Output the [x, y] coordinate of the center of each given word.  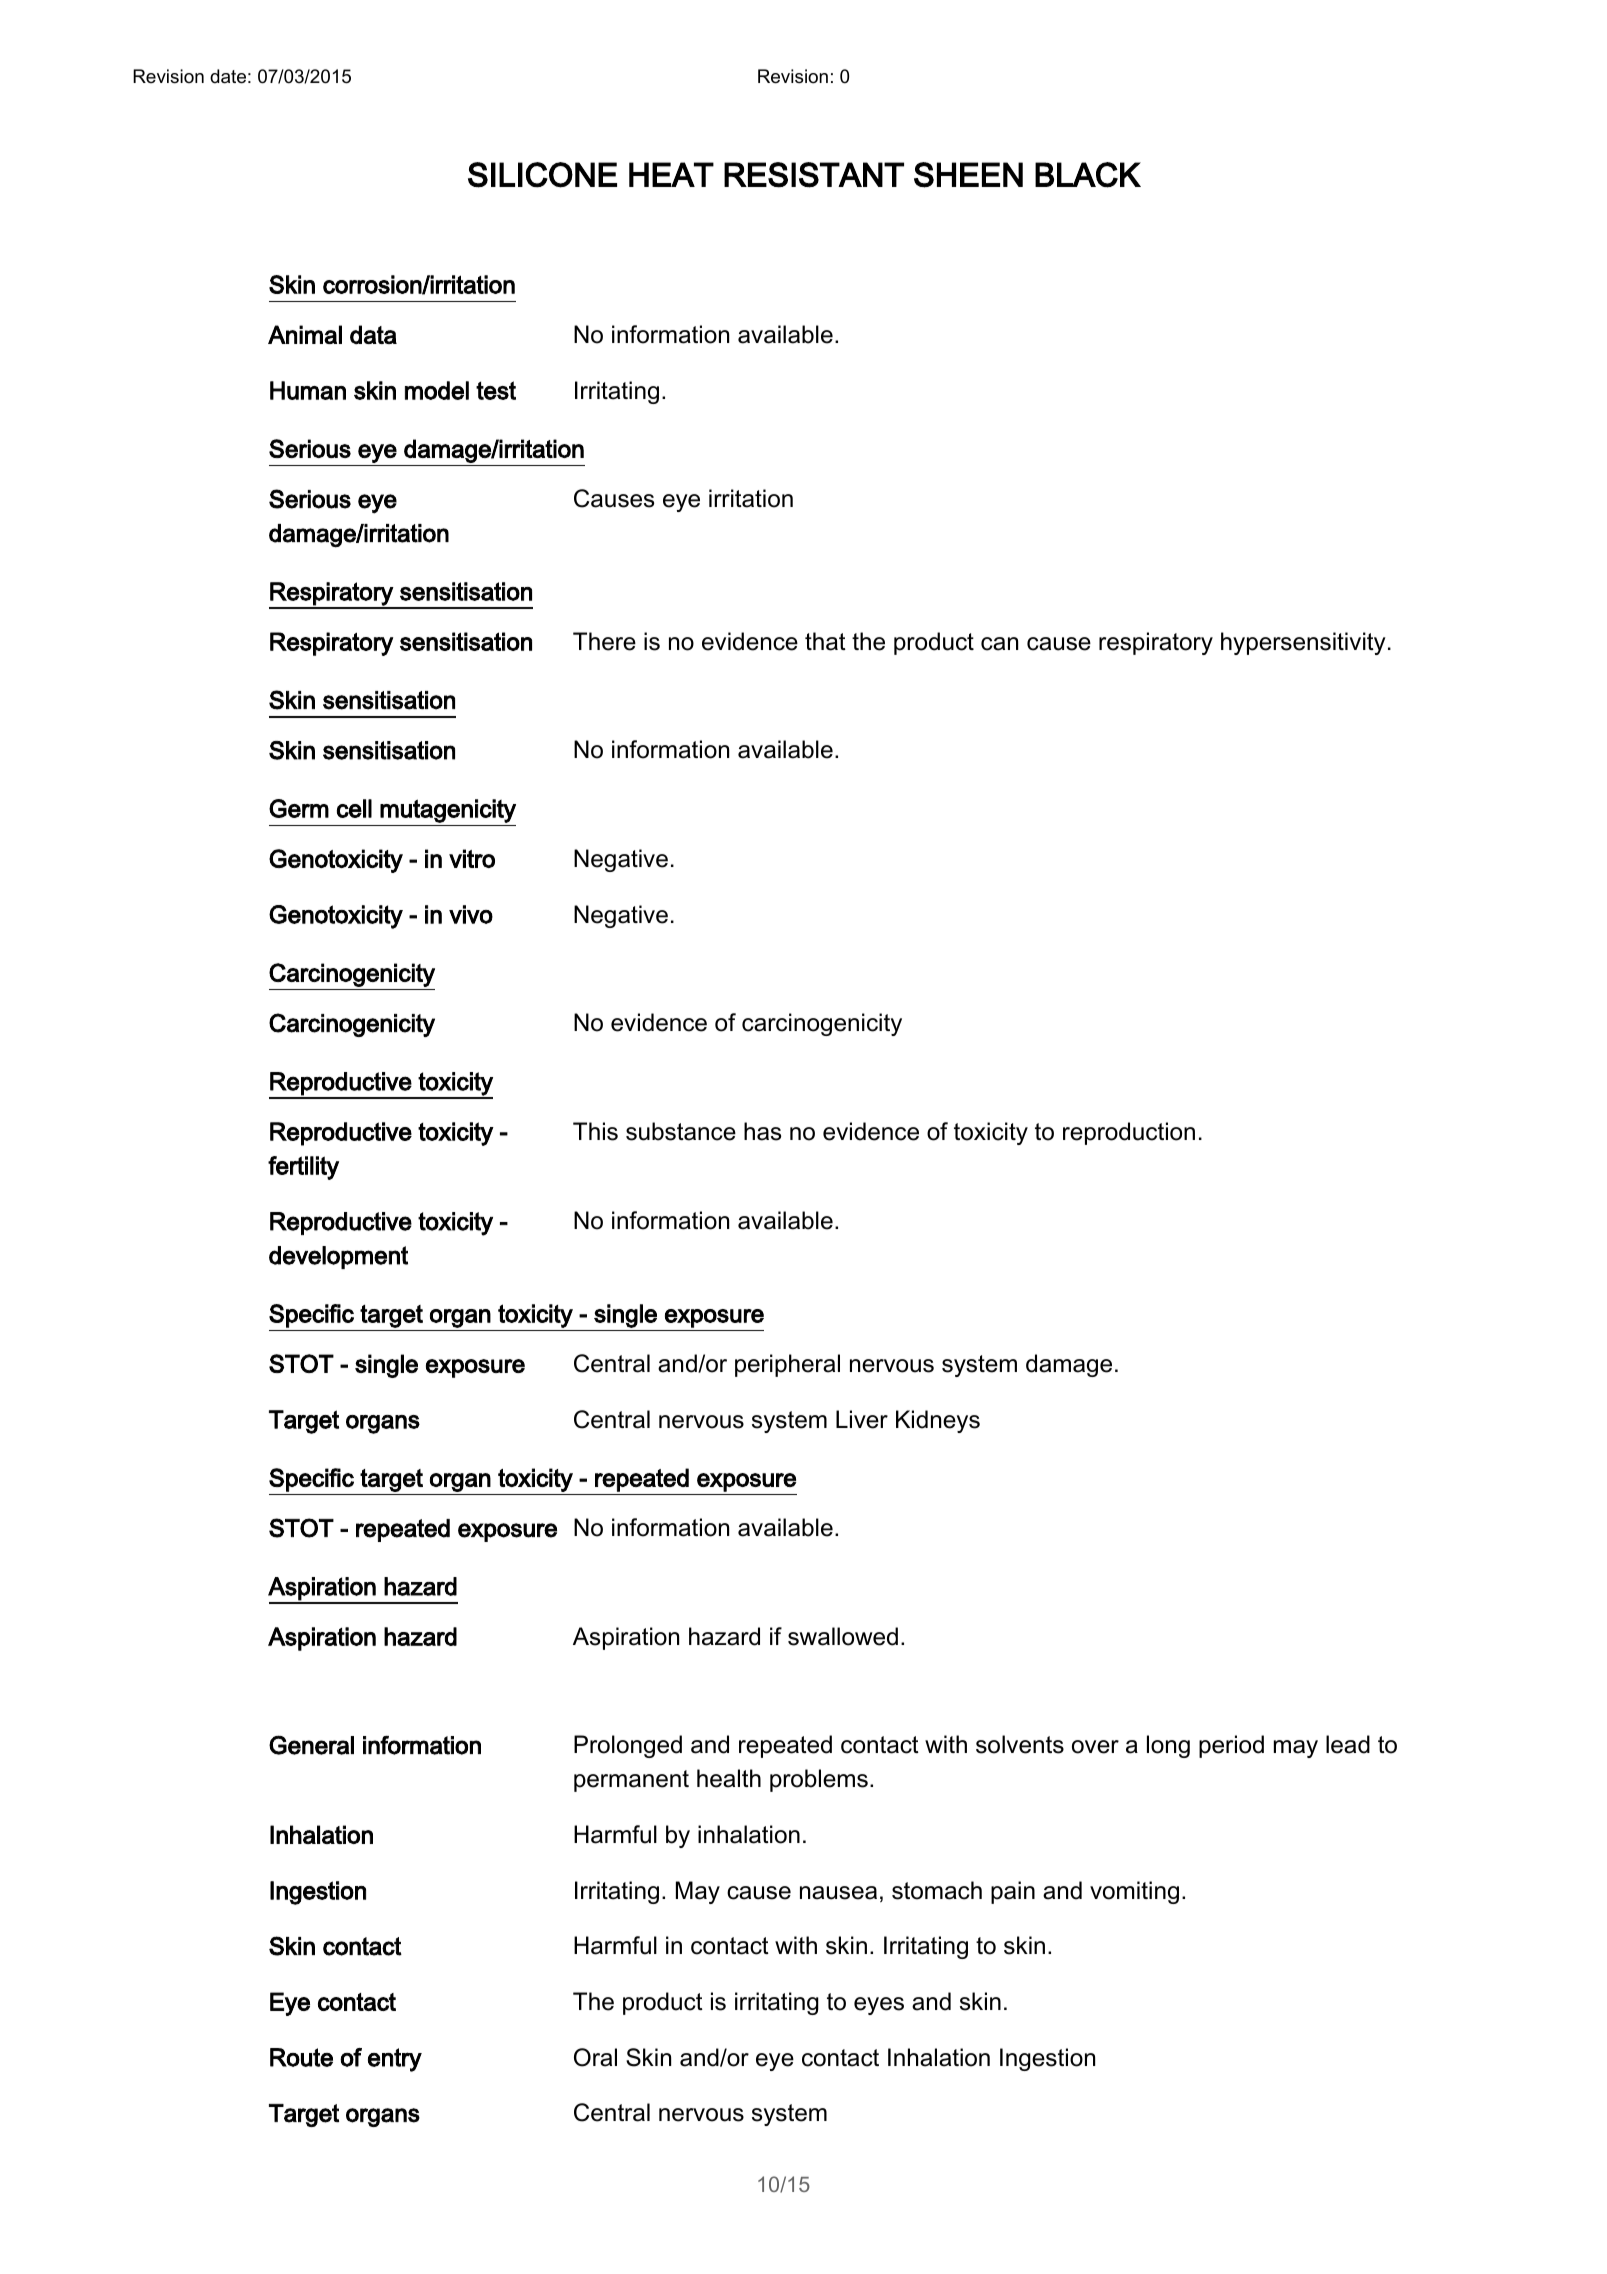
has [762, 1131]
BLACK [1088, 175]
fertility [303, 1168]
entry [395, 2060]
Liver [862, 1419]
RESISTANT [814, 175]
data [373, 334]
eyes [879, 2006]
